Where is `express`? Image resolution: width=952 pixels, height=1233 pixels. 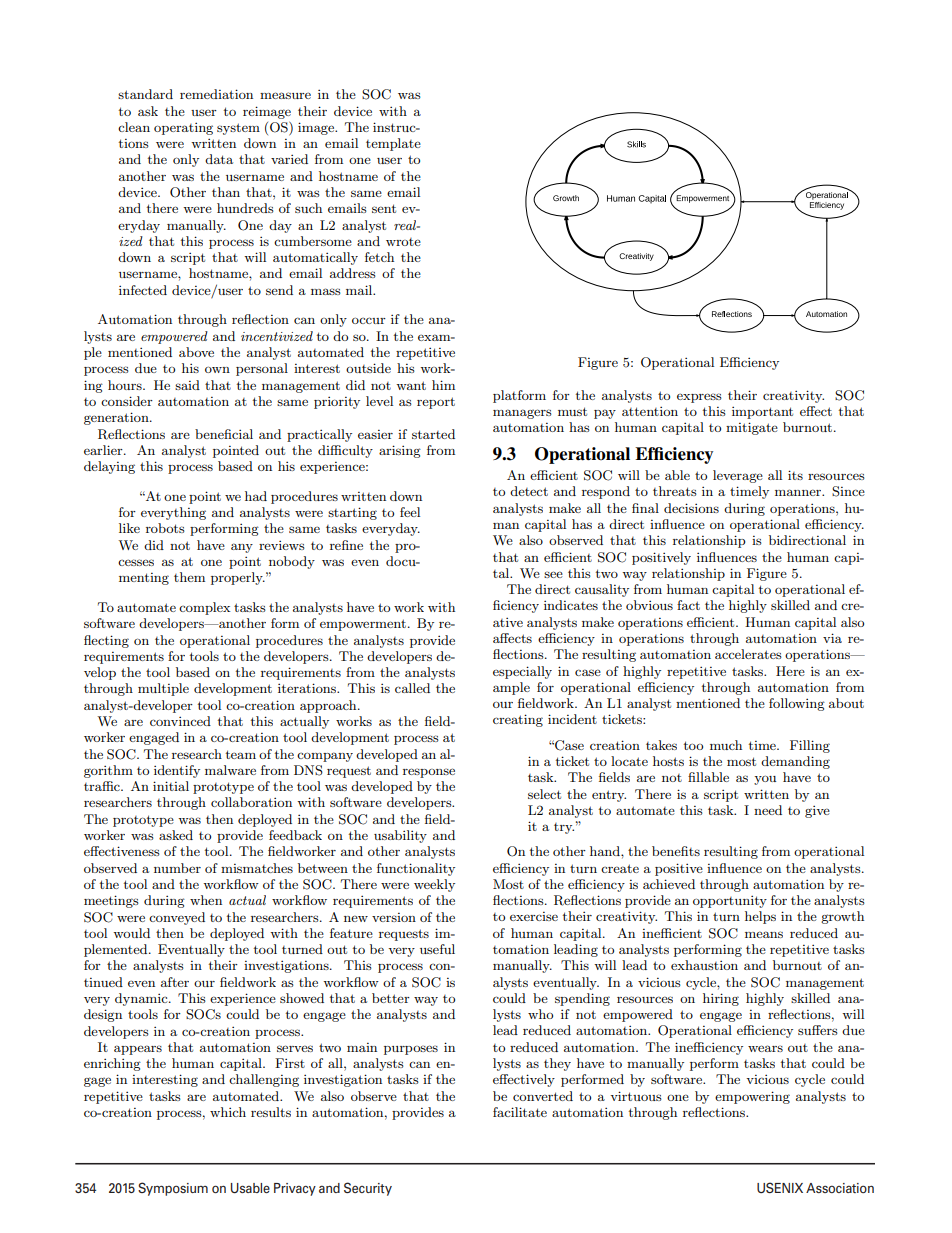 express is located at coordinates (699, 398).
